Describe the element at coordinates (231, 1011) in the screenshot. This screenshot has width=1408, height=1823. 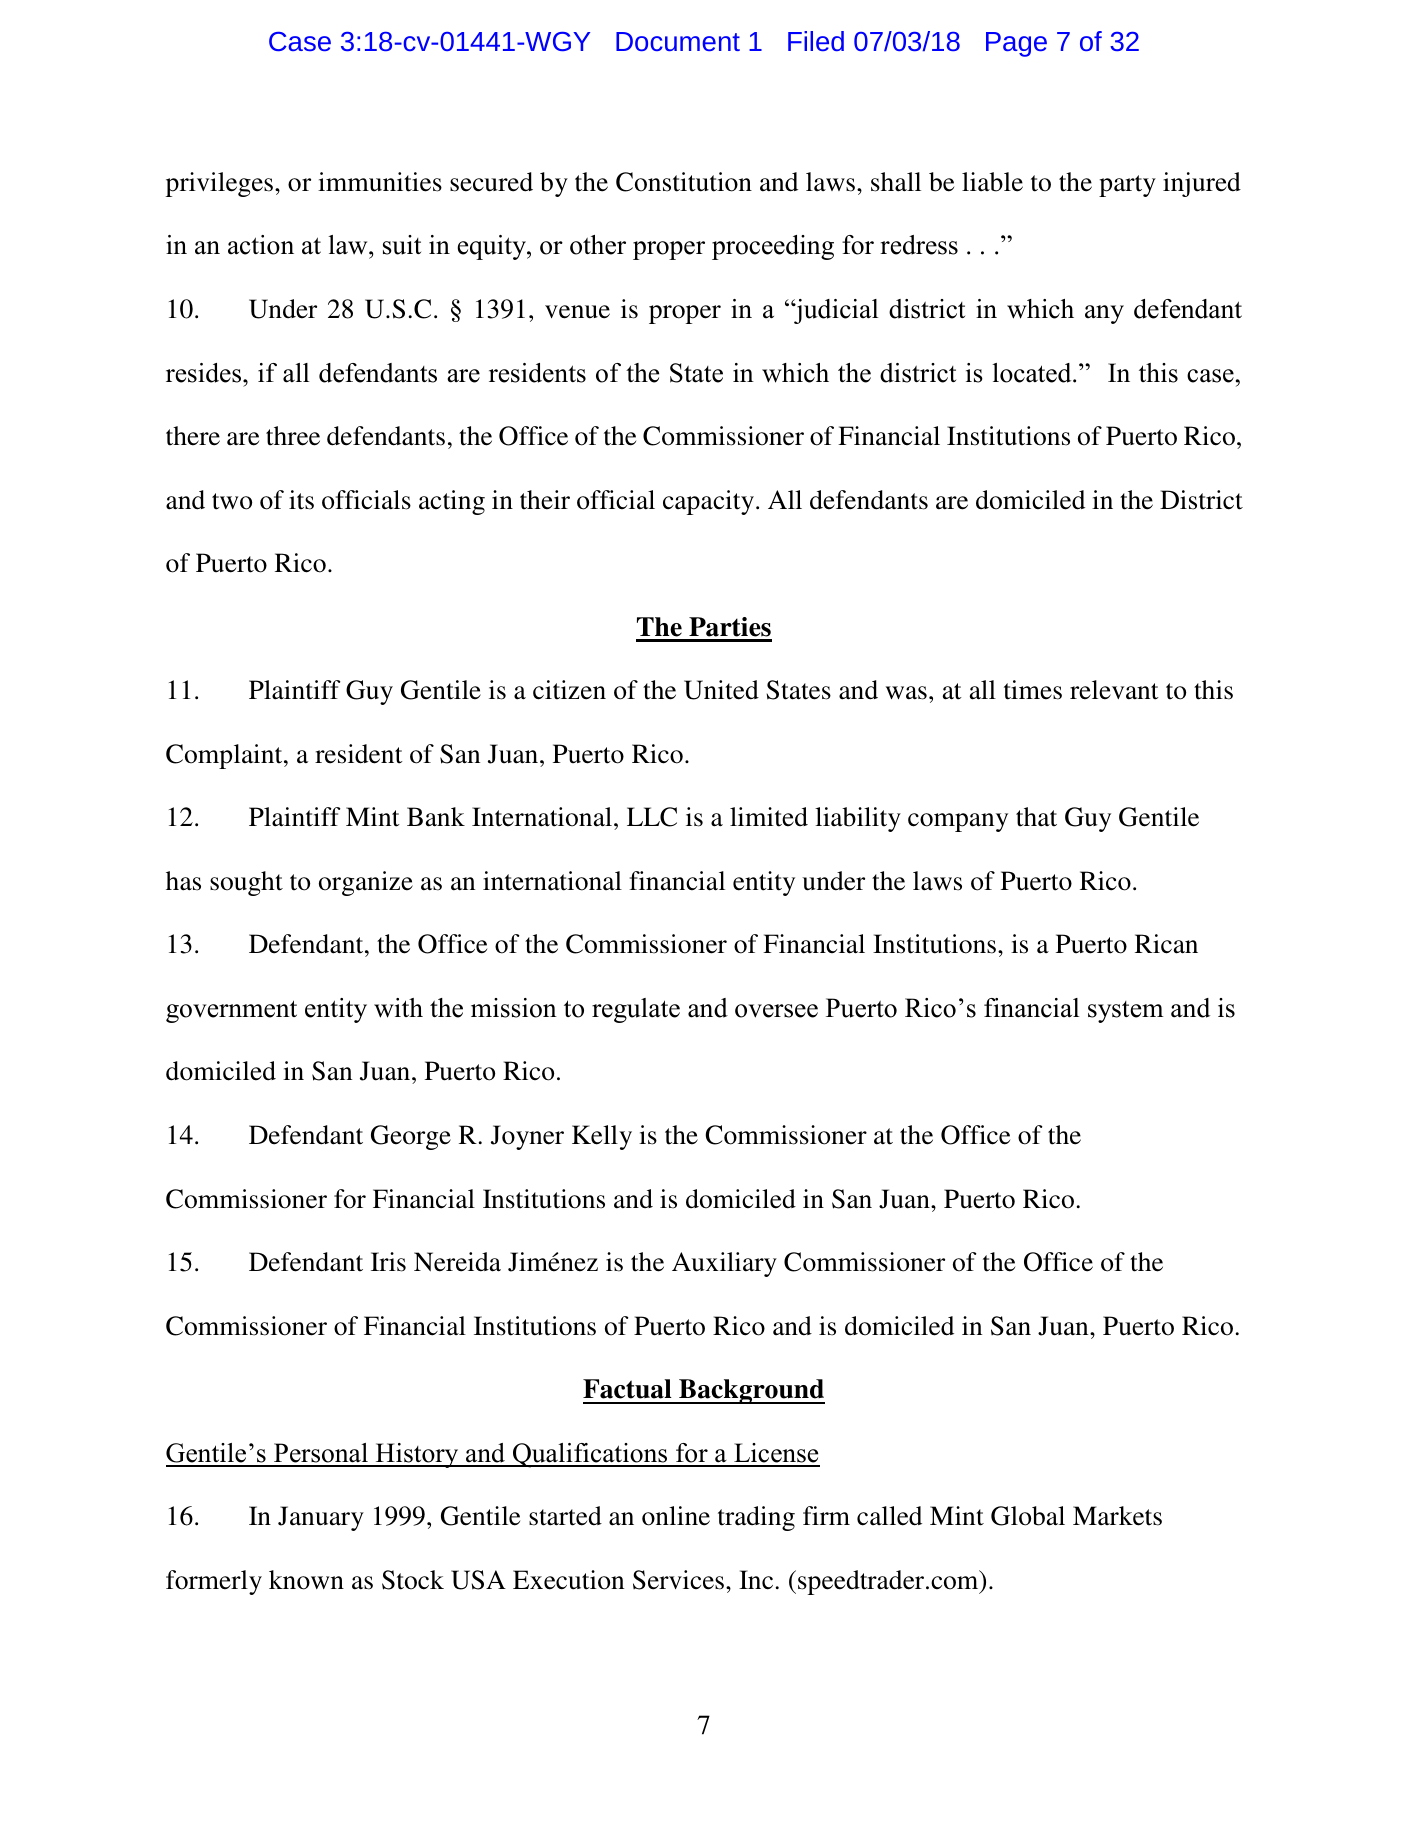
I see `government` at that location.
